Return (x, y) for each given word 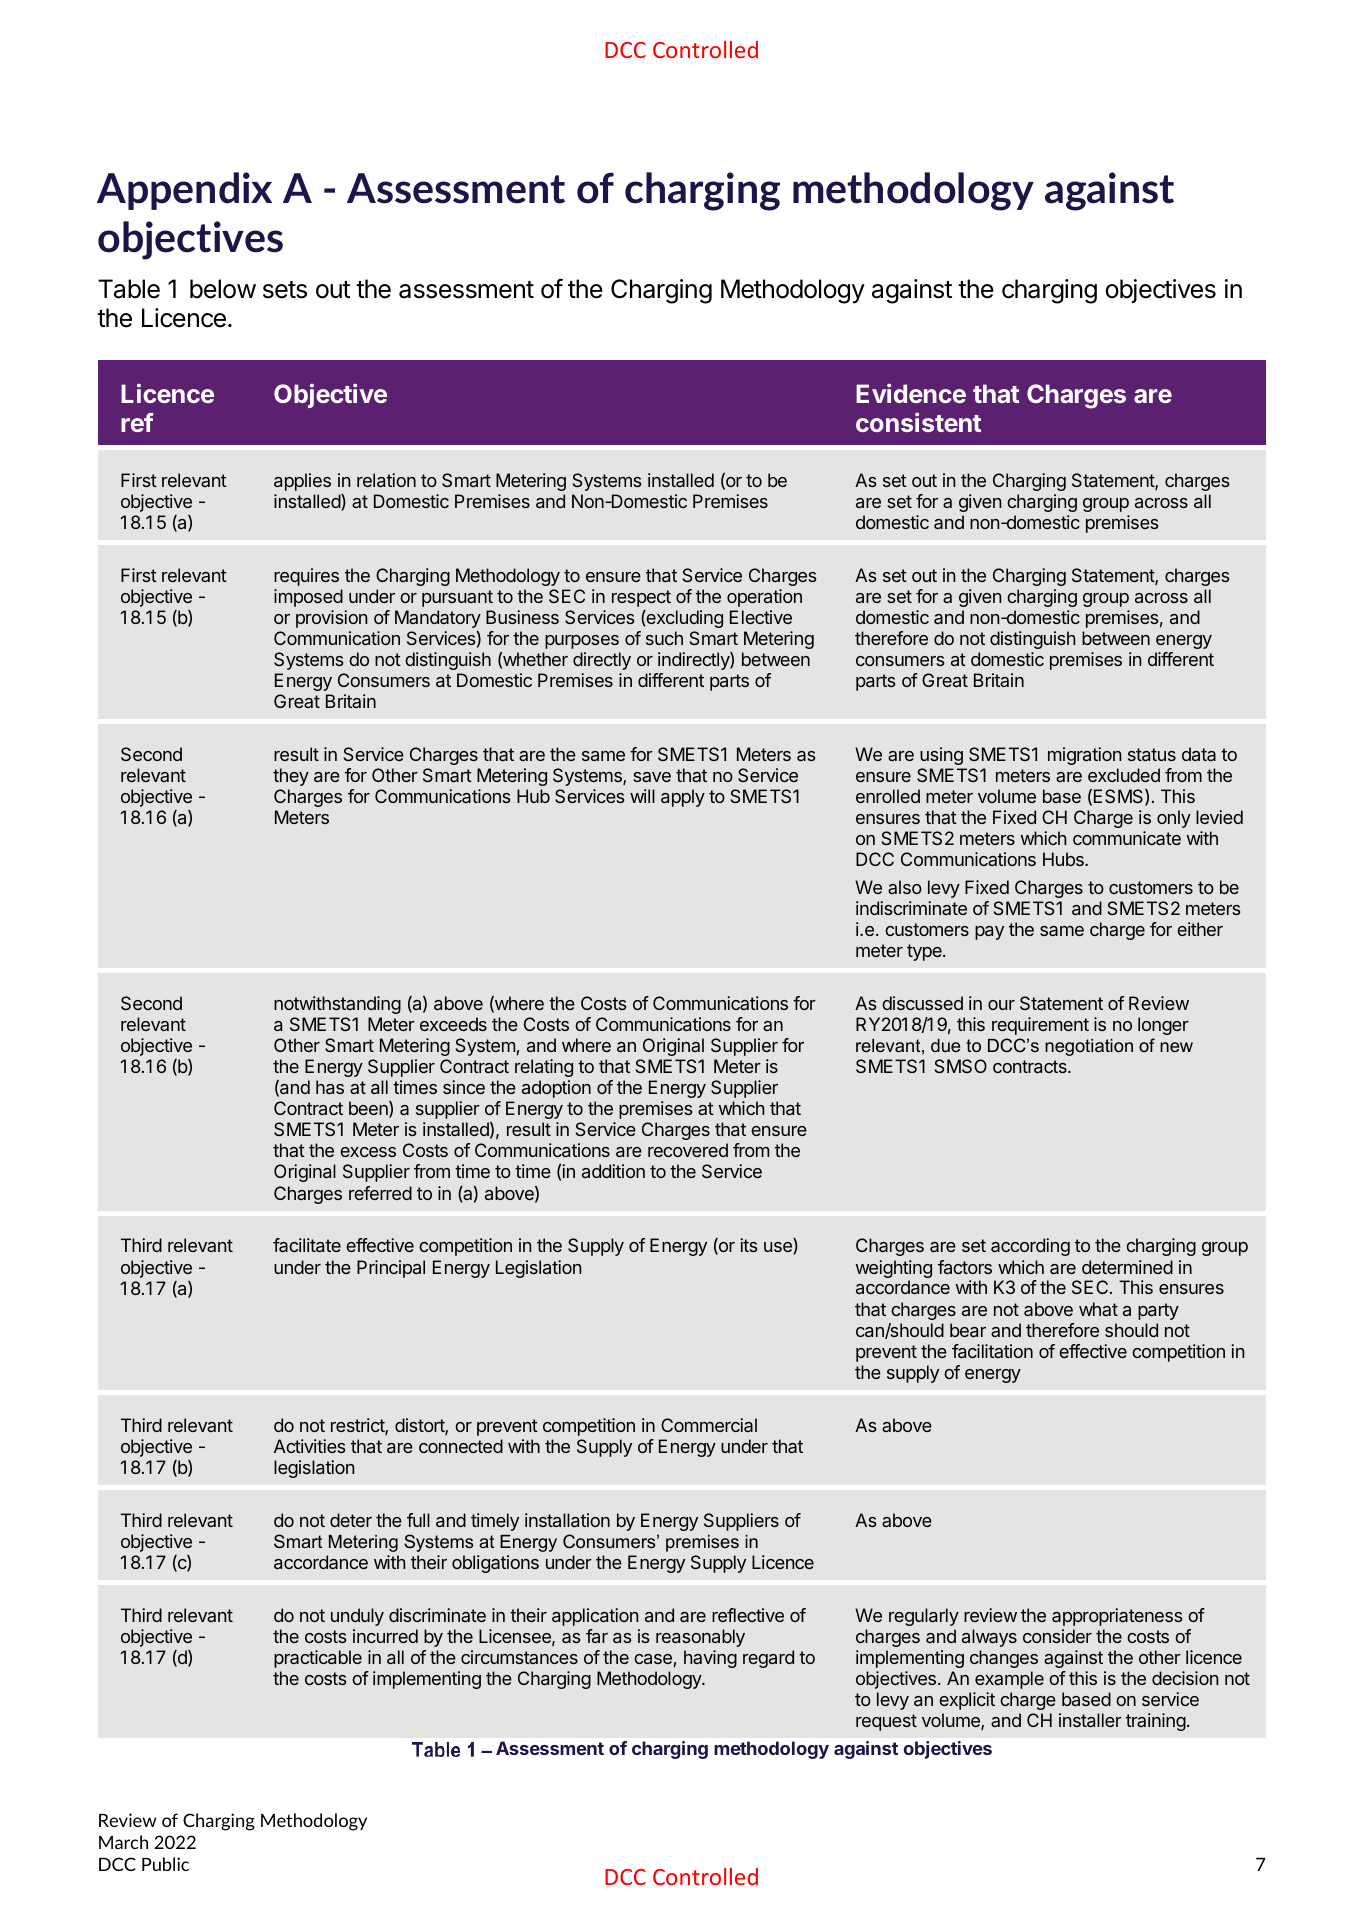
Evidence (911, 393)
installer (1090, 1720)
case (654, 1660)
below (223, 289)
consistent (918, 422)
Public (165, 1864)
